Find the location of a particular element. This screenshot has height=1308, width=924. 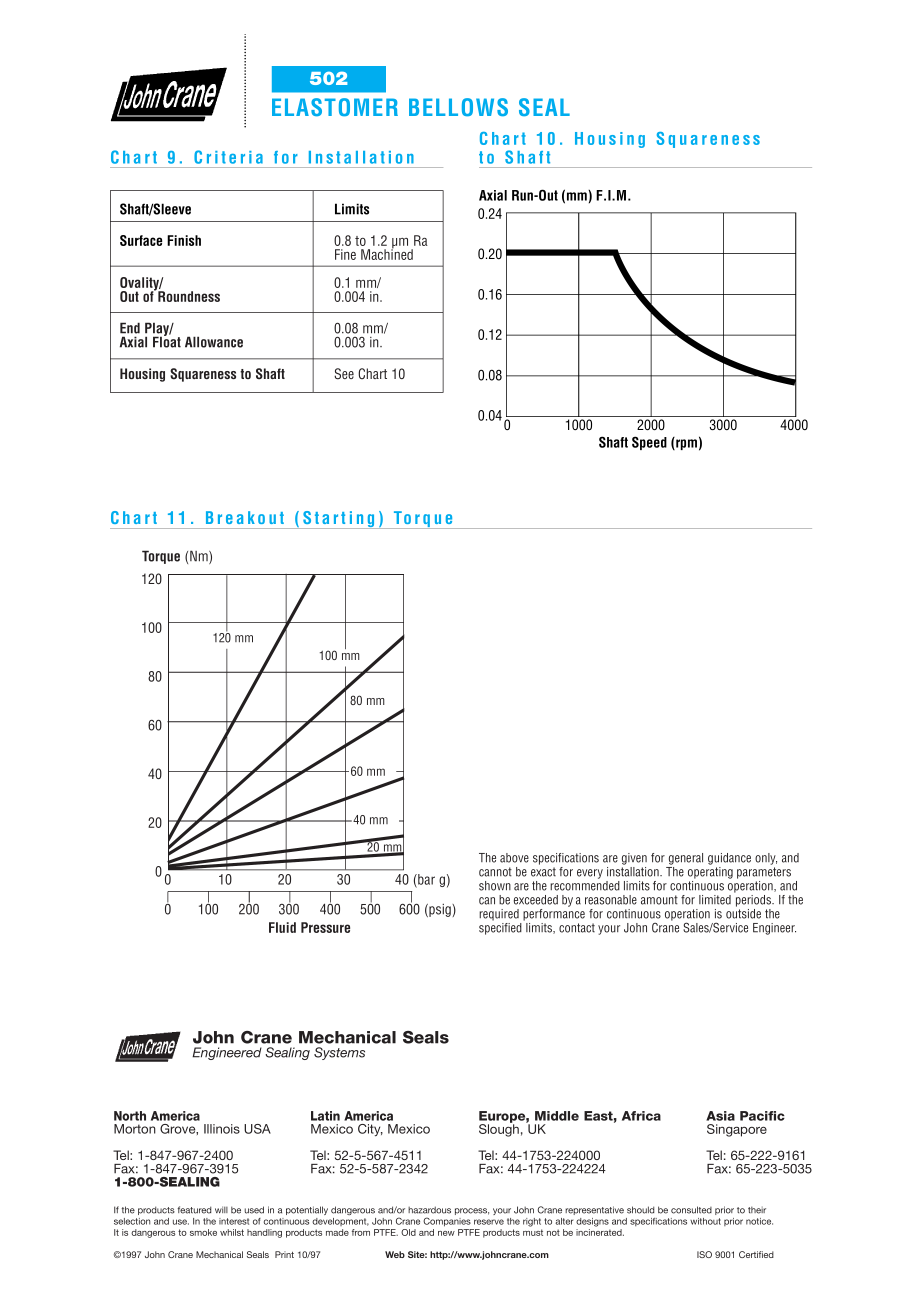

BELLOWS is located at coordinates (458, 107).
